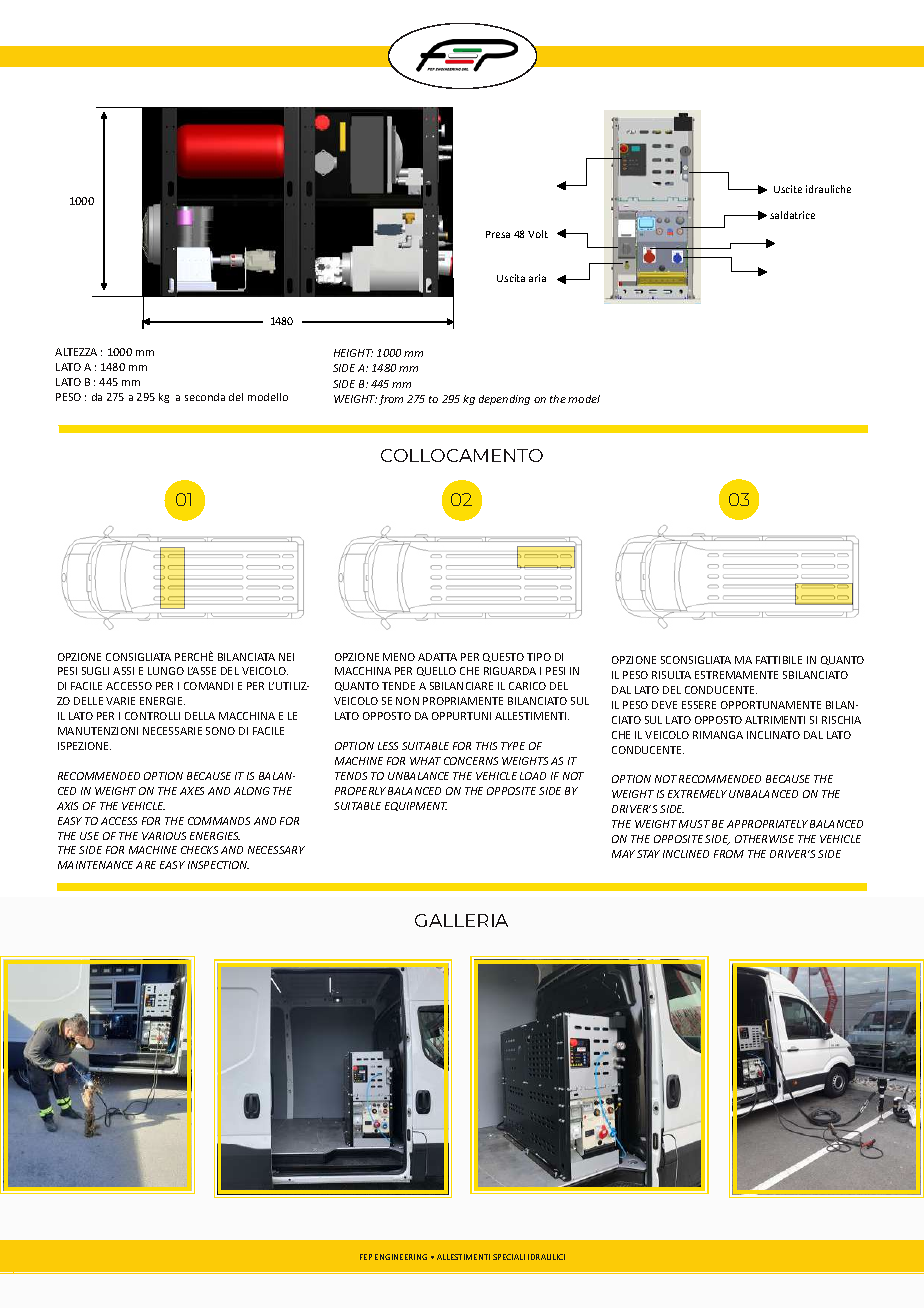 The height and width of the screenshot is (1308, 924). What do you see at coordinates (425, 761) in the screenshot?
I see `WHAT` at bounding box center [425, 761].
